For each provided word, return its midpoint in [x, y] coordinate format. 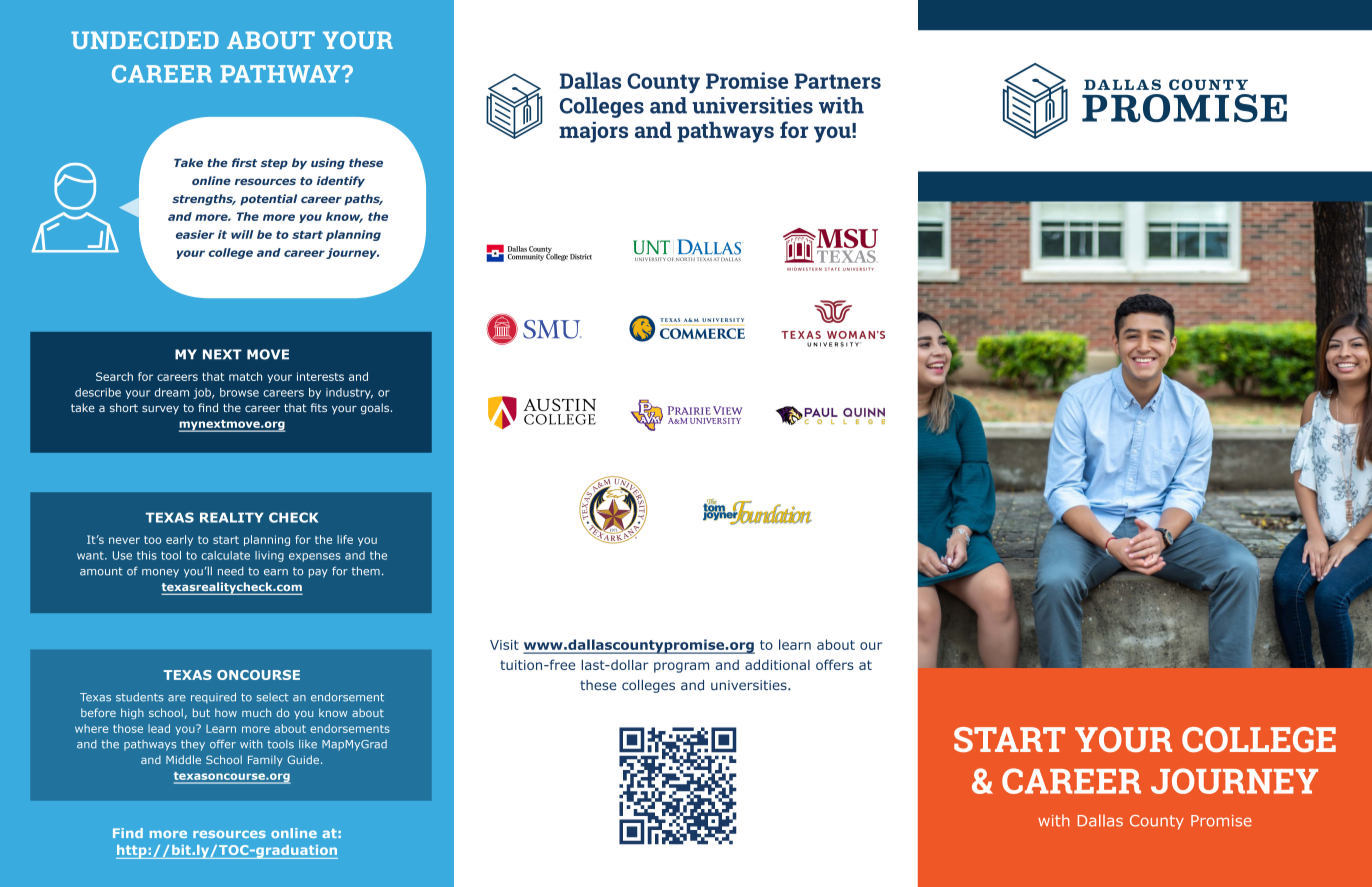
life [345, 539]
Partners [837, 81]
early [179, 540]
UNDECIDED [145, 40]
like [308, 744]
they [193, 745]
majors [593, 132]
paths [363, 200]
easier [195, 234]
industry [349, 393]
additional [777, 664]
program [681, 667]
